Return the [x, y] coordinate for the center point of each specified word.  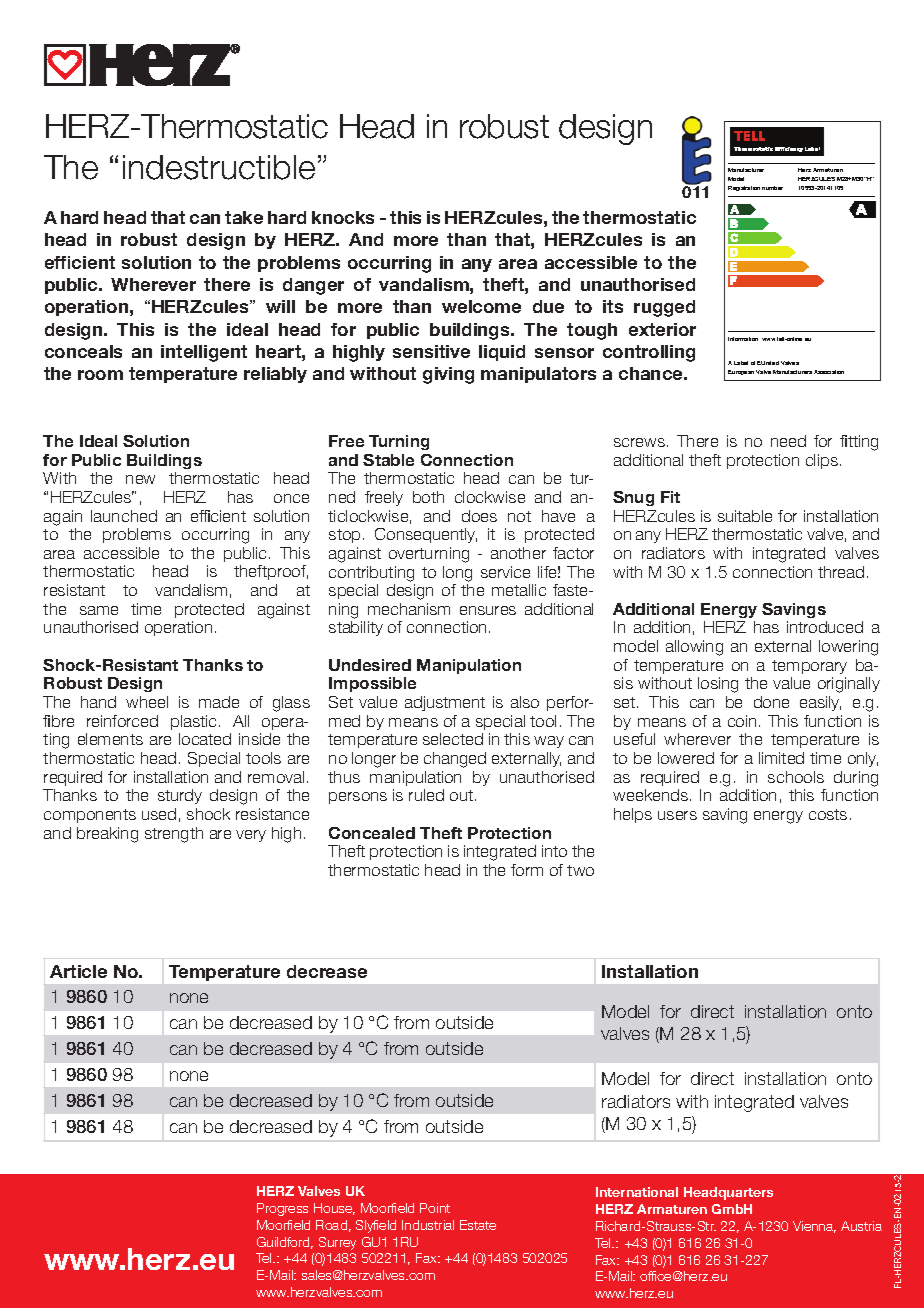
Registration [744, 188]
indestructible [219, 167]
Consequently [426, 535]
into [554, 851]
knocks [343, 217]
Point [435, 1208]
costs [828, 814]
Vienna [814, 1227]
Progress [282, 1209]
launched [124, 516]
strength [174, 835]
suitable [745, 516]
